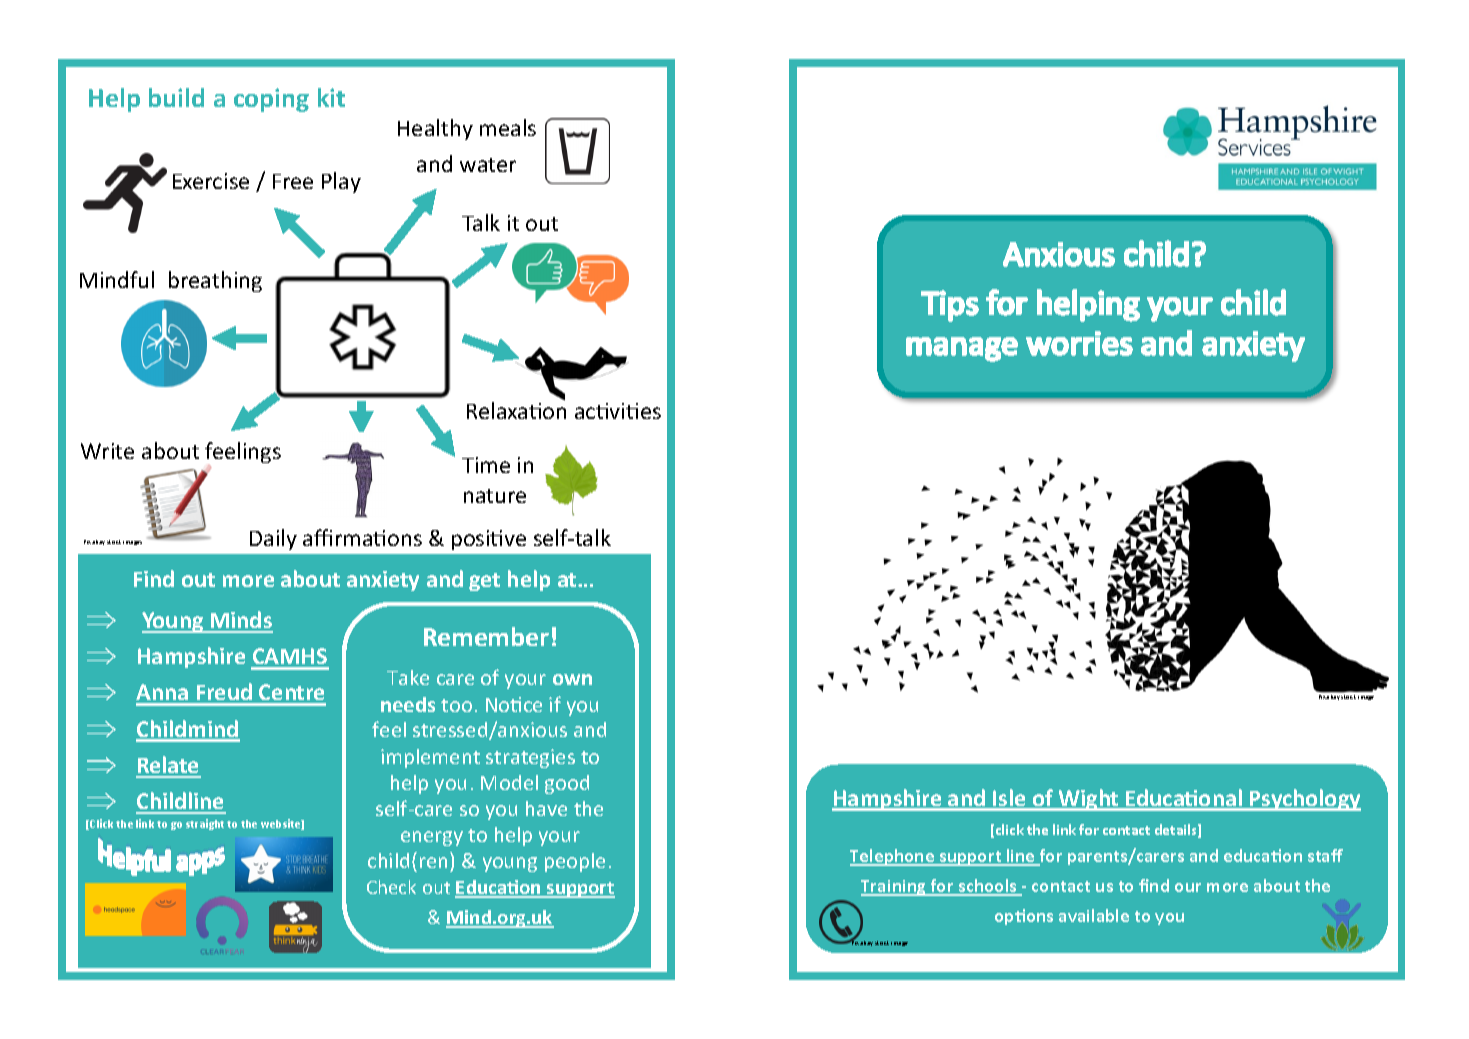  I want to click on water, so click(488, 165).
